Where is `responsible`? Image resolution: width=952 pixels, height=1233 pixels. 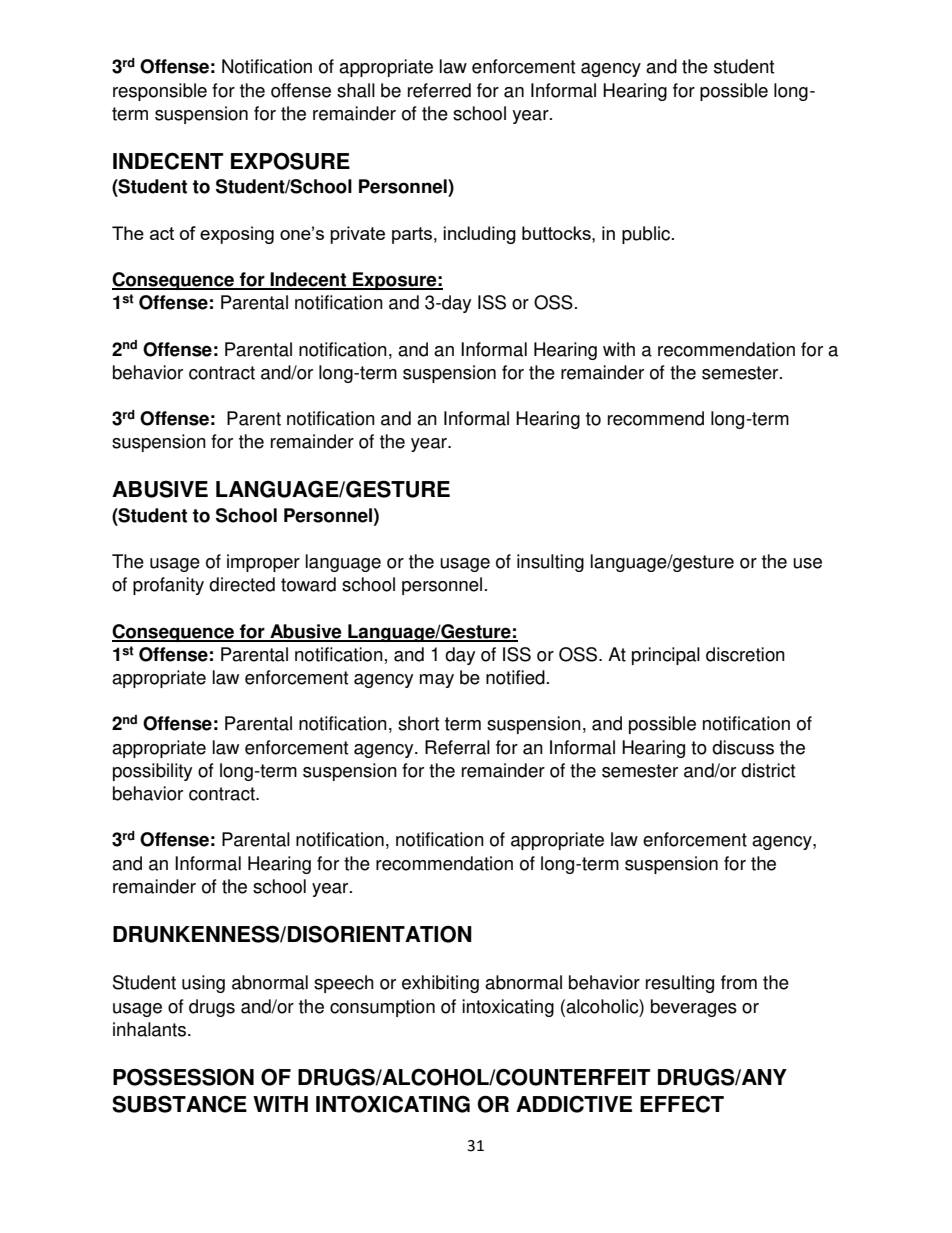 responsible is located at coordinates (160, 92).
